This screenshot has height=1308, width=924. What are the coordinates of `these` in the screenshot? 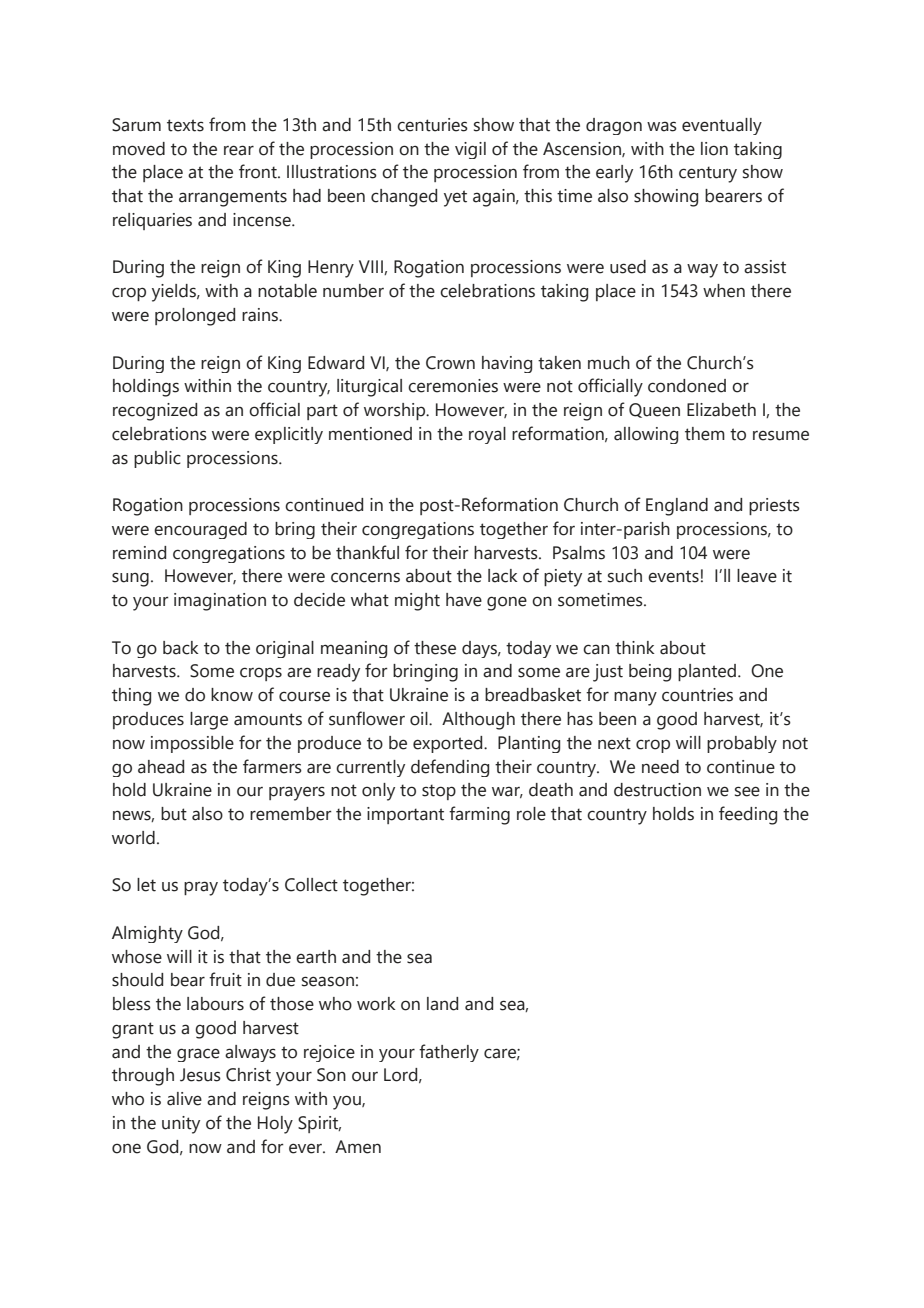 It's located at (435, 648).
